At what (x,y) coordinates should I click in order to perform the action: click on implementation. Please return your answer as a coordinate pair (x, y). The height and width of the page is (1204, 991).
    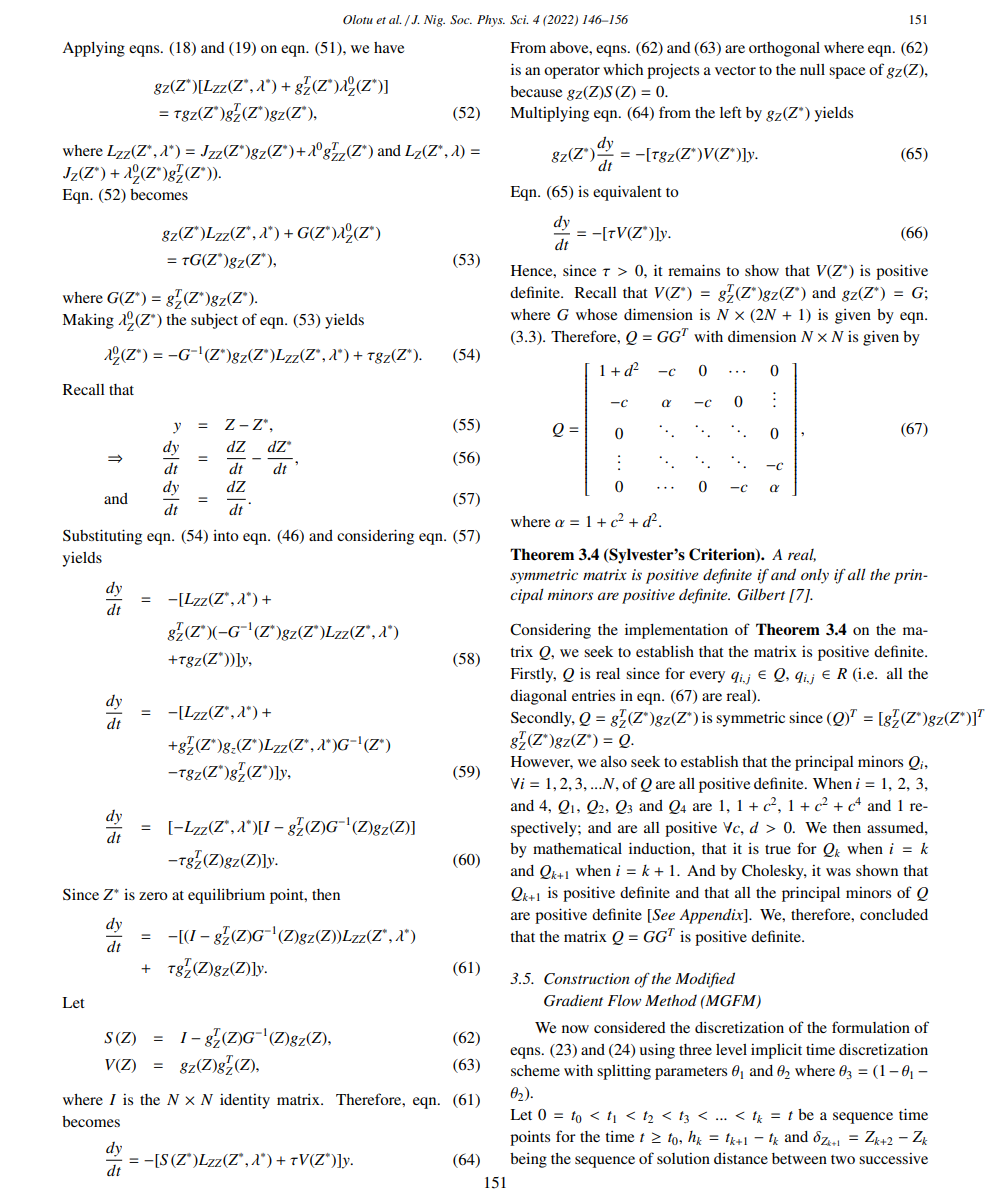
    Looking at the image, I should click on (676, 631).
